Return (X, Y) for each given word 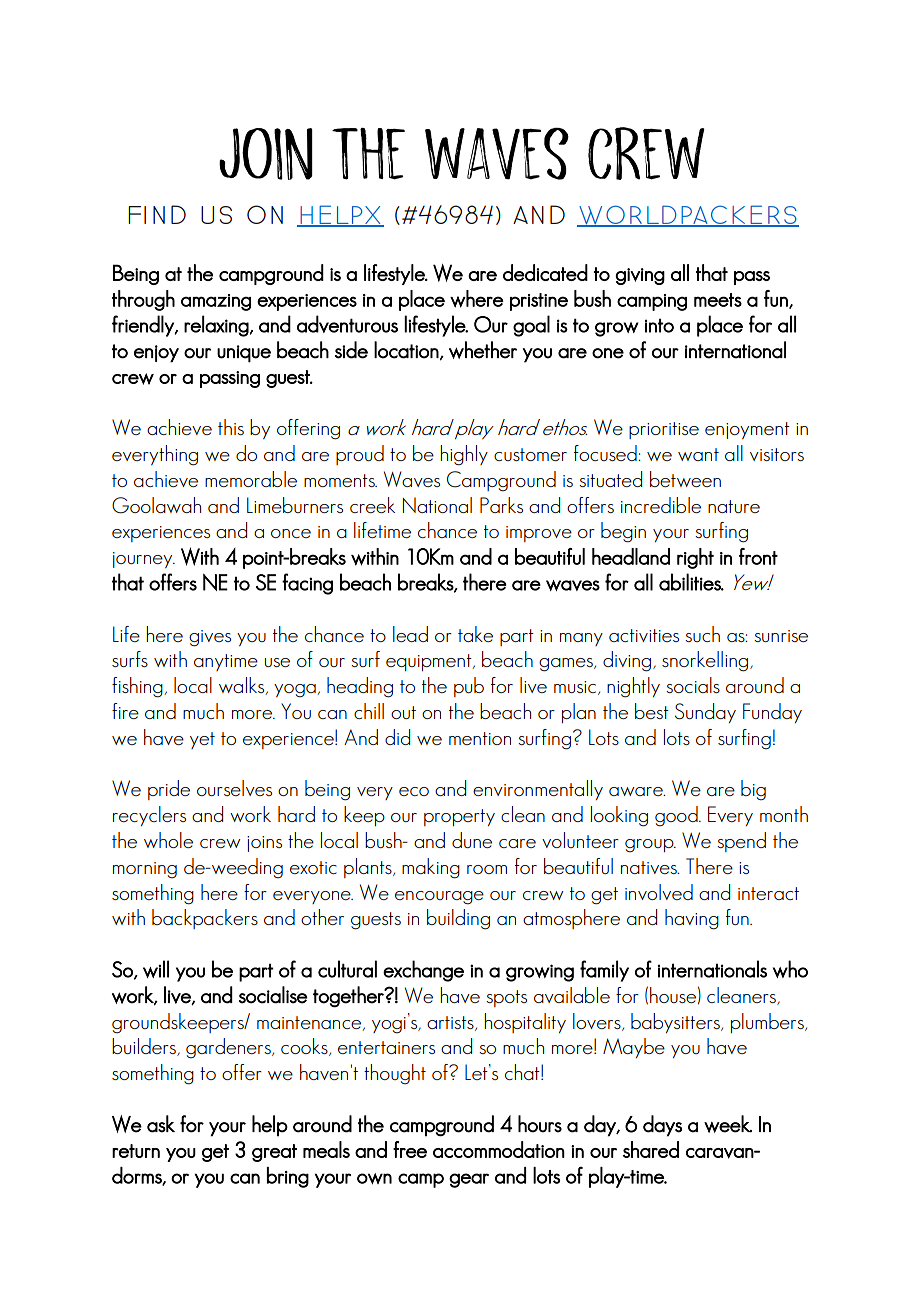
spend (741, 842)
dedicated (545, 272)
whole (168, 840)
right (695, 558)
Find (157, 214)
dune (472, 840)
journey (144, 560)
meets (718, 300)
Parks (501, 505)
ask (161, 1124)
